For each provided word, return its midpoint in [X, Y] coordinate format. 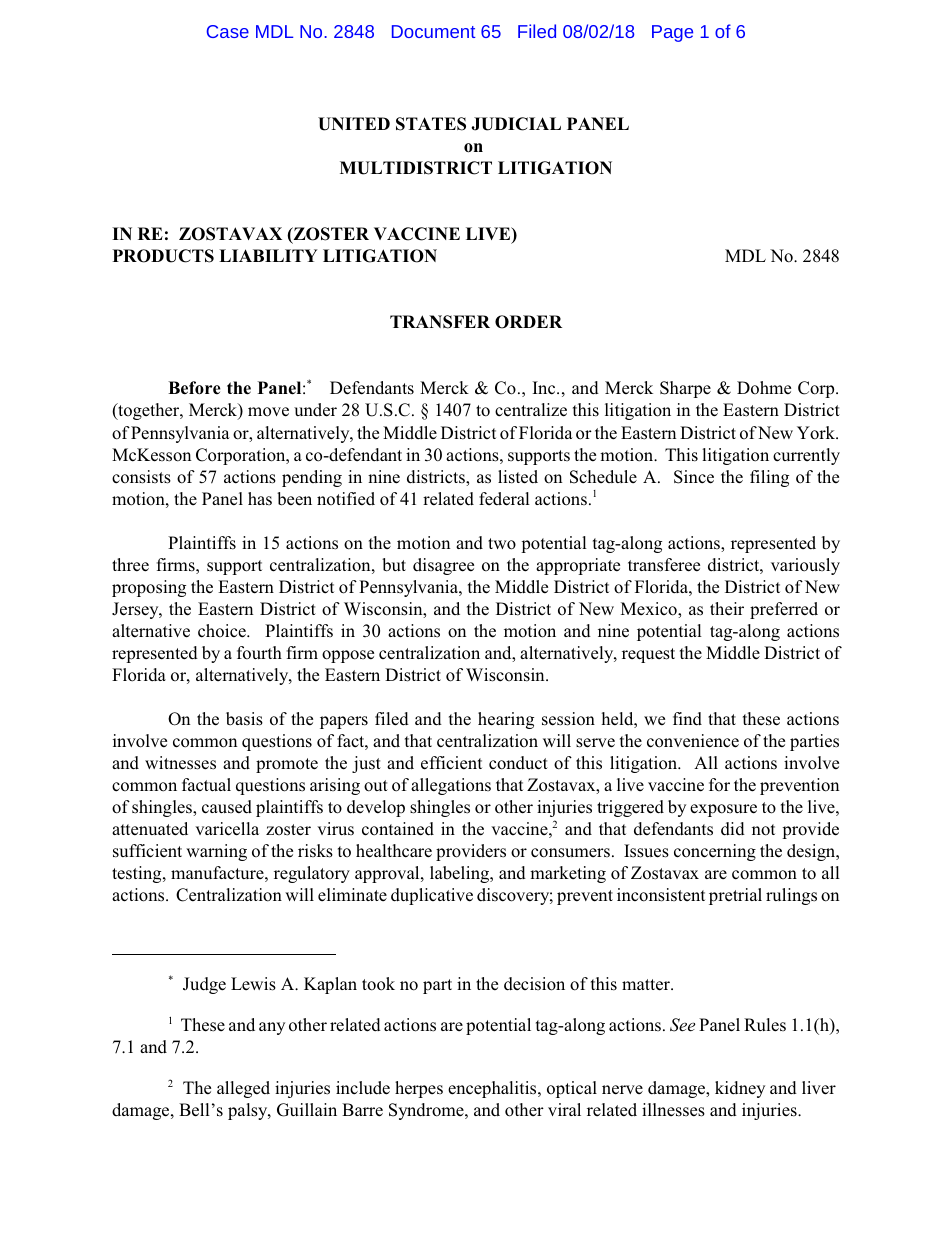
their [727, 608]
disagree [443, 566]
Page [672, 33]
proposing [149, 588]
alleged [243, 1089]
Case [228, 31]
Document [433, 31]
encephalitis [493, 1089]
